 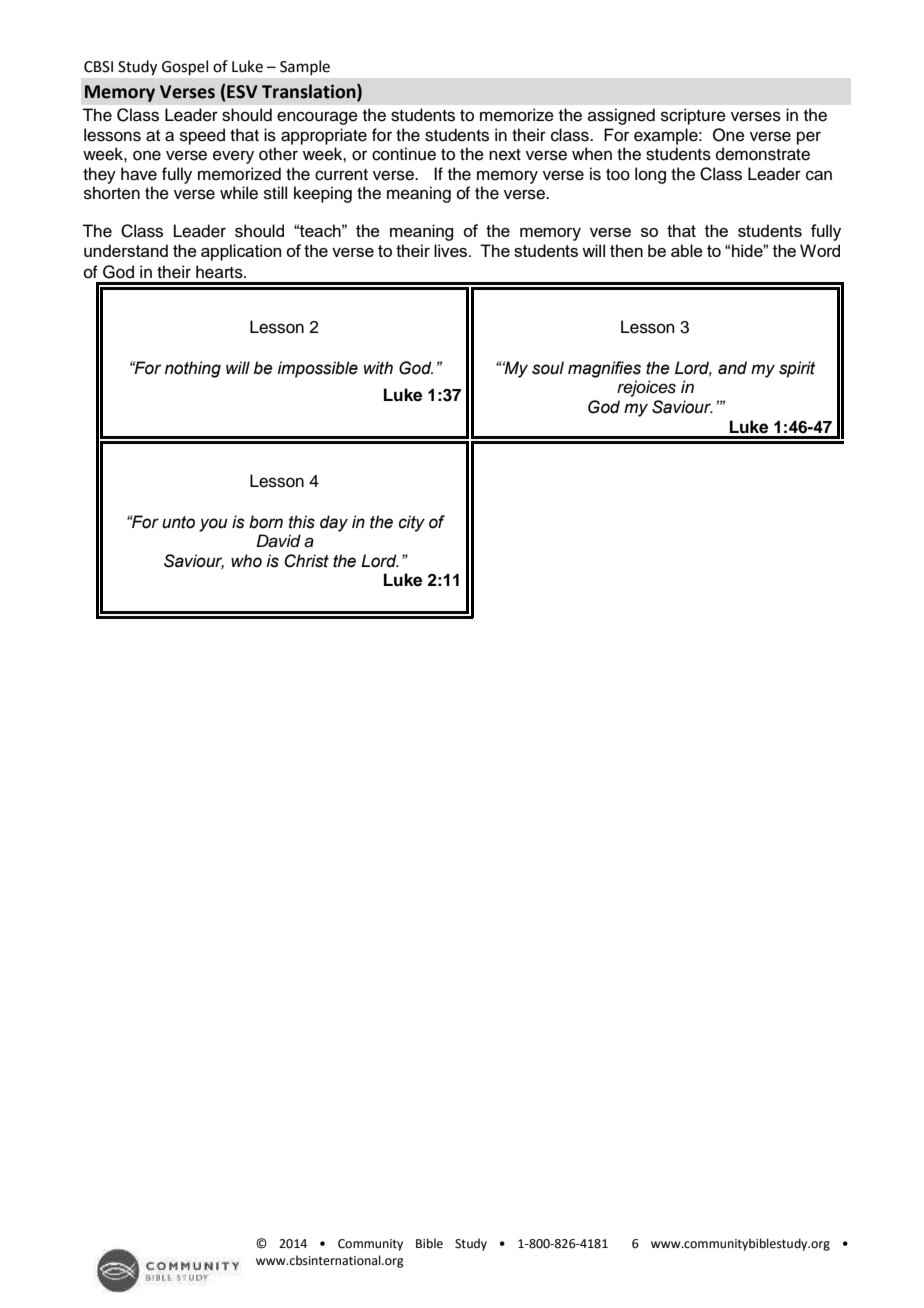 What do you see at coordinates (548, 368) in the document?
I see `soul` at bounding box center [548, 368].
